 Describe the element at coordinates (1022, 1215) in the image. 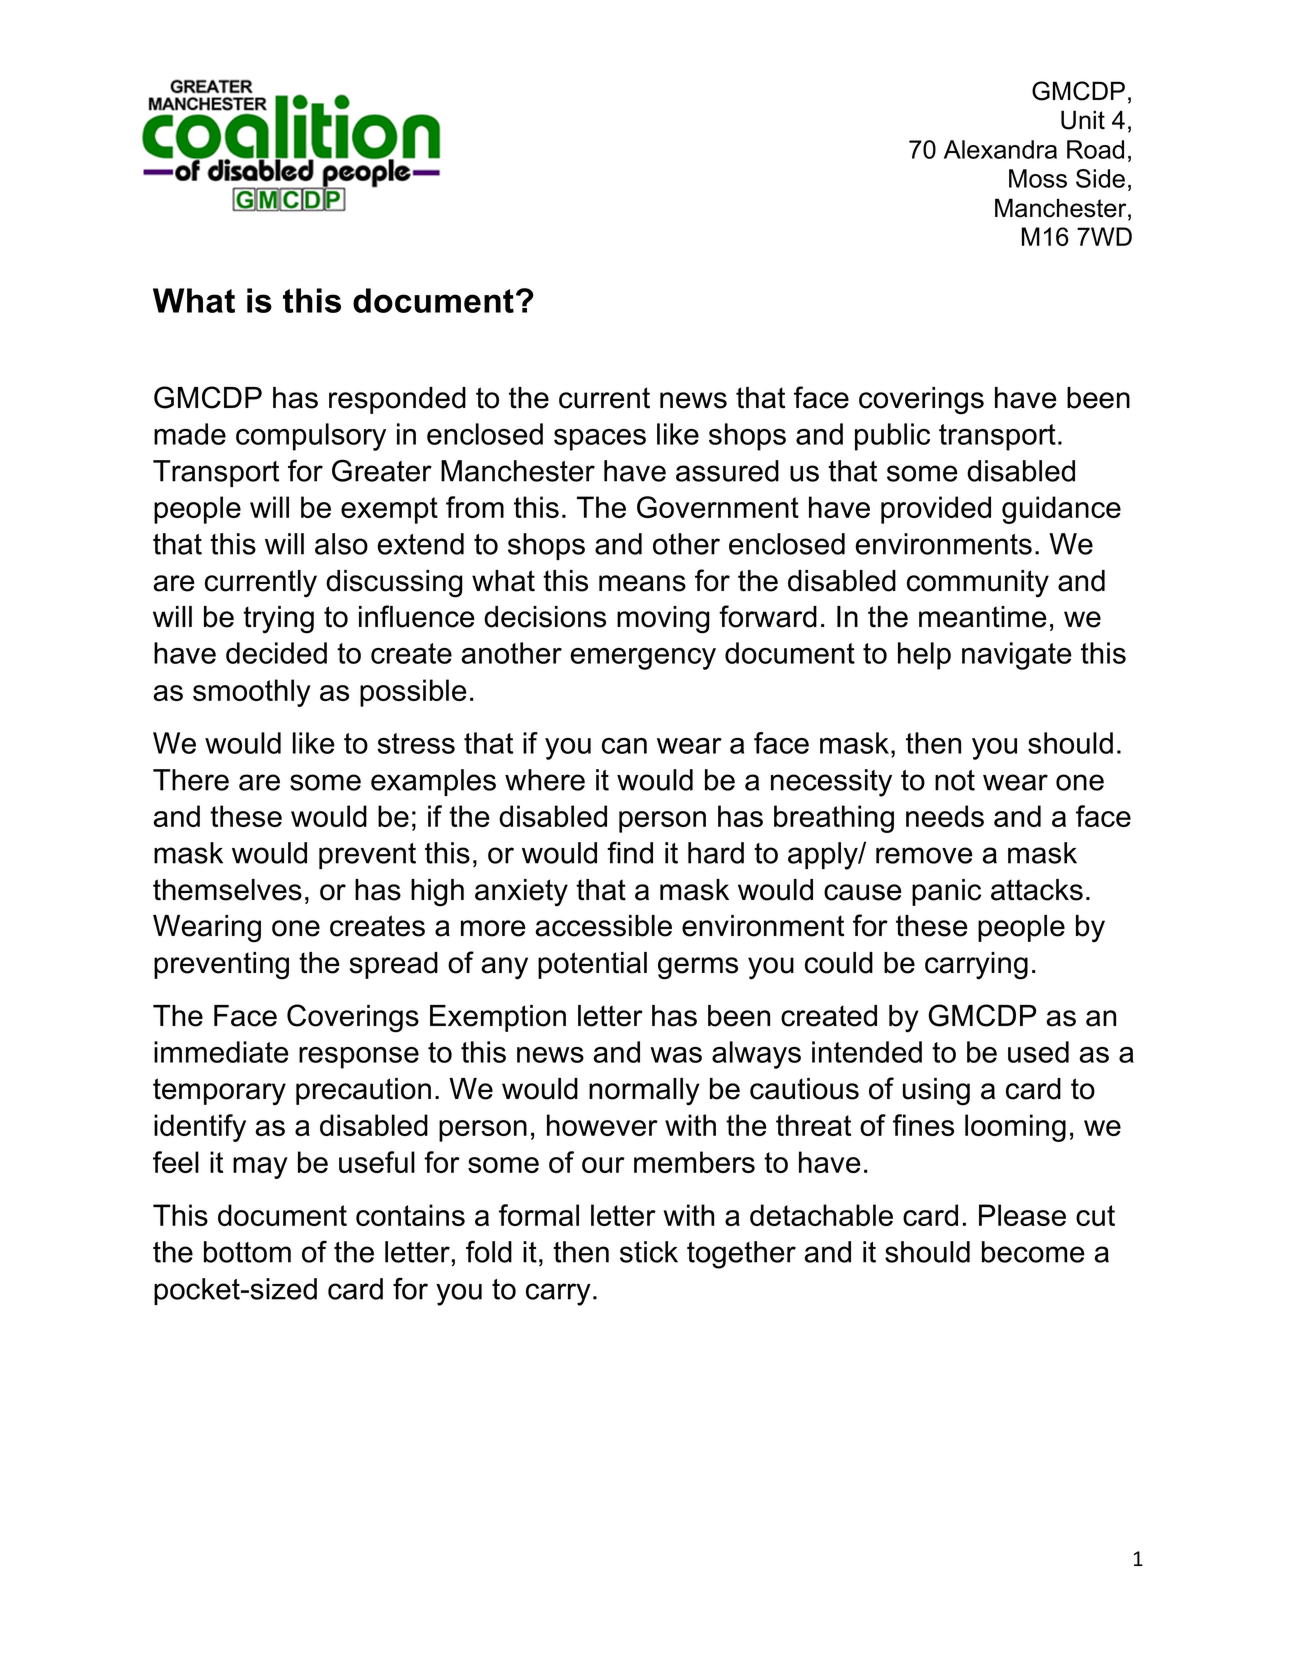

I see `Please` at that location.
